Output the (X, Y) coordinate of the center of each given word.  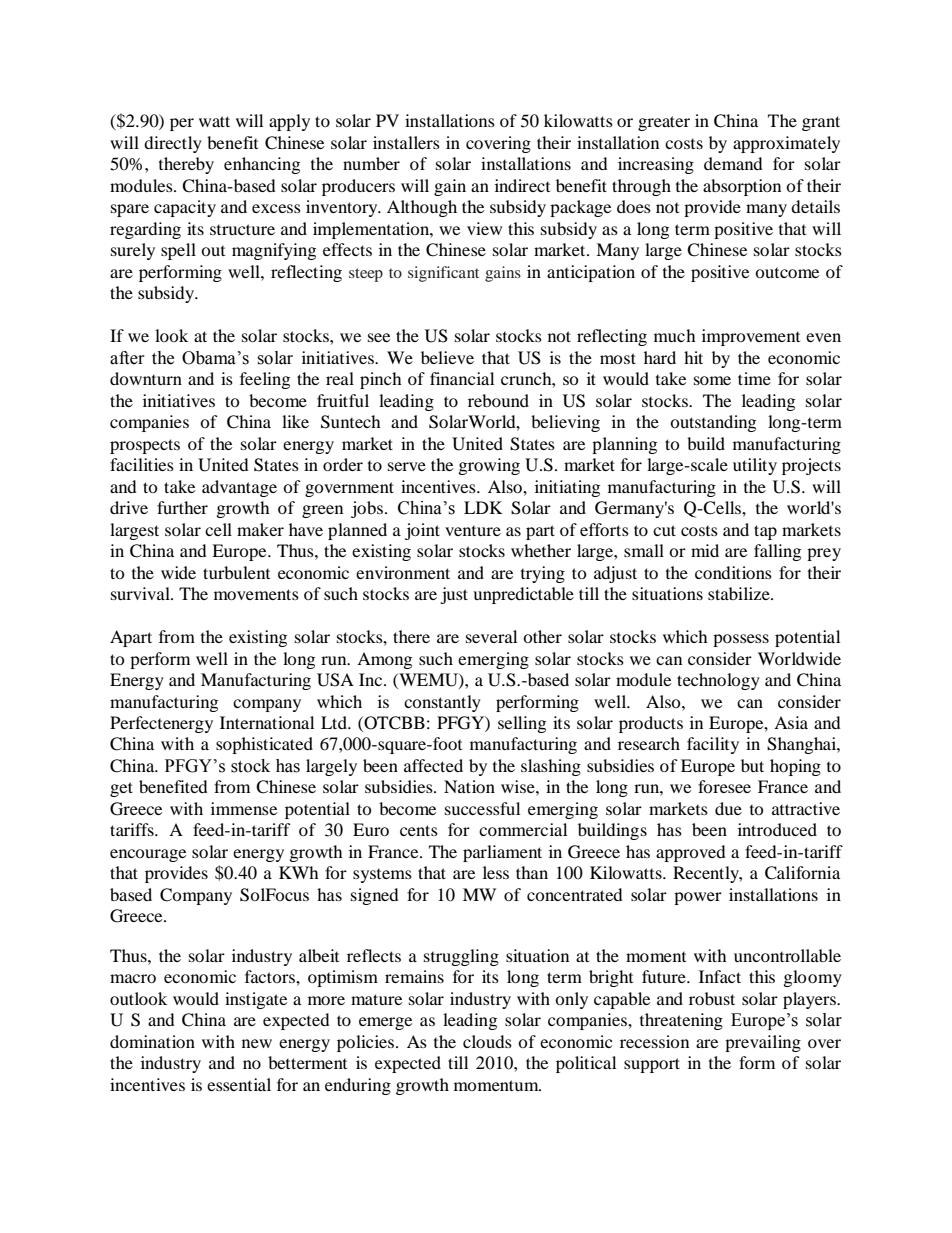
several (491, 636)
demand (733, 163)
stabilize (740, 593)
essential (239, 1084)
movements (256, 594)
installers (406, 142)
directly (173, 144)
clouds (487, 1041)
